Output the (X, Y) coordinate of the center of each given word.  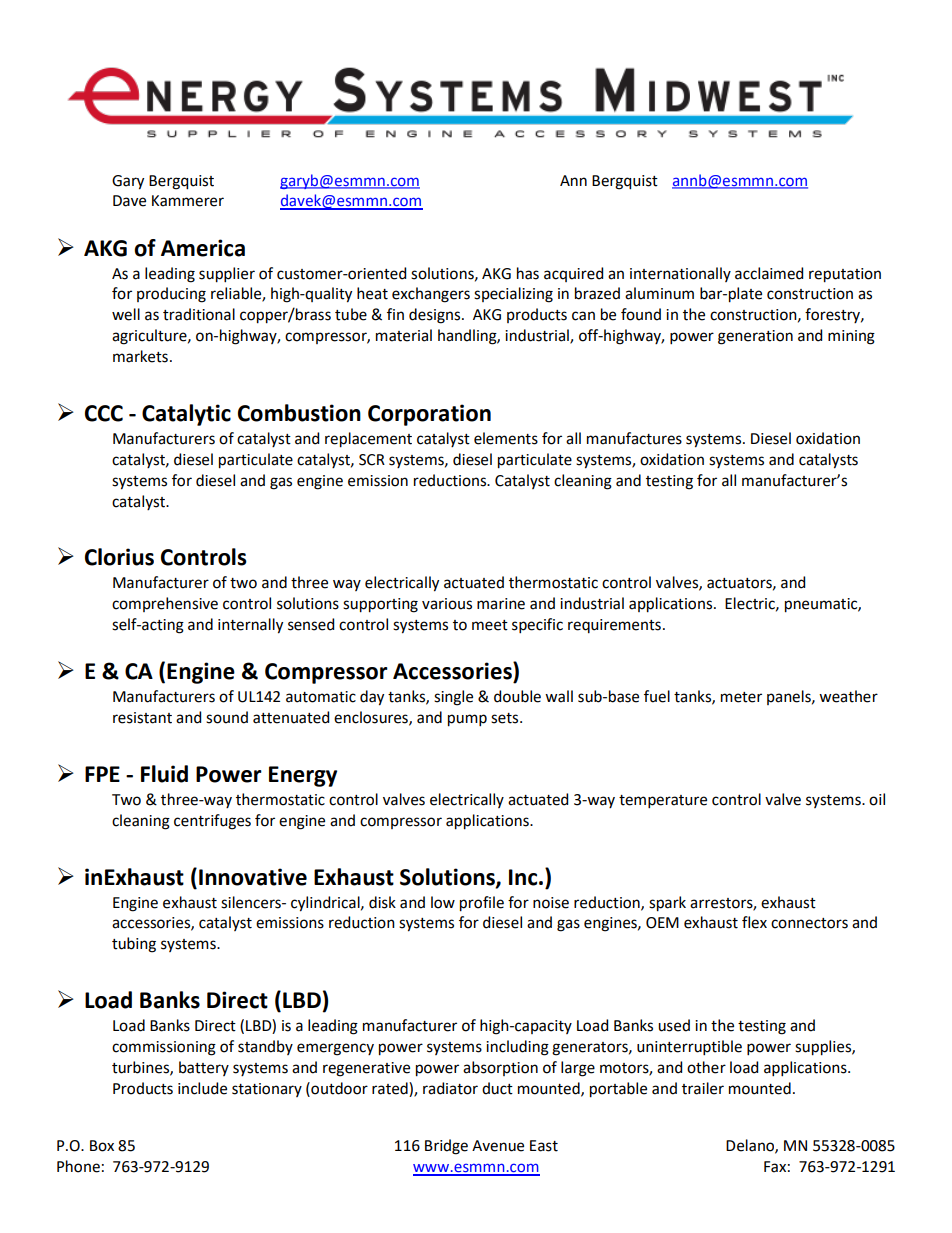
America (203, 248)
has (528, 273)
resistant (142, 718)
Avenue (498, 1146)
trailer (703, 1088)
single (453, 698)
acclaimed (769, 273)
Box (102, 1146)
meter (741, 697)
